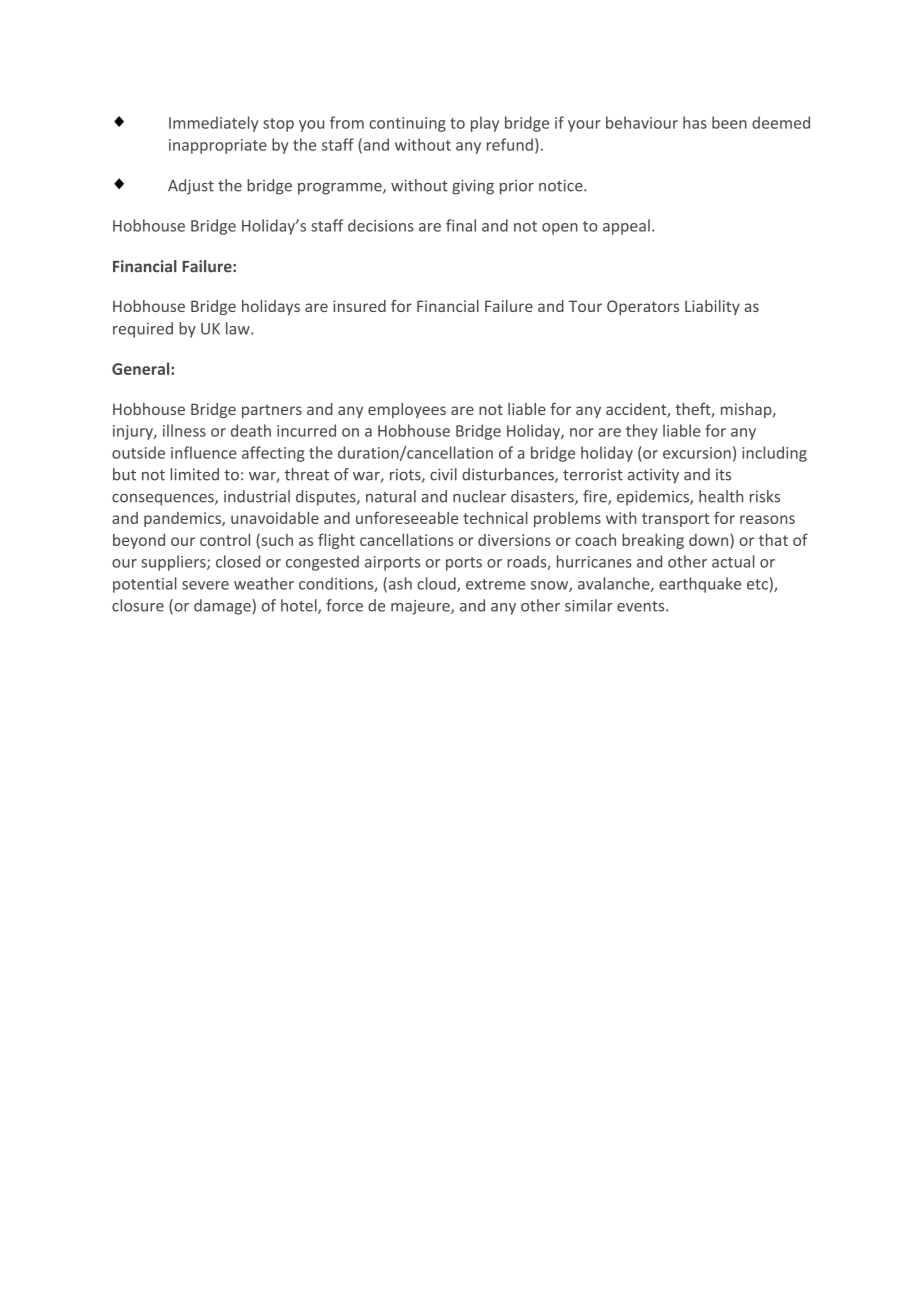 This page has height=1308, width=924. I want to click on appeal, so click(626, 227).
